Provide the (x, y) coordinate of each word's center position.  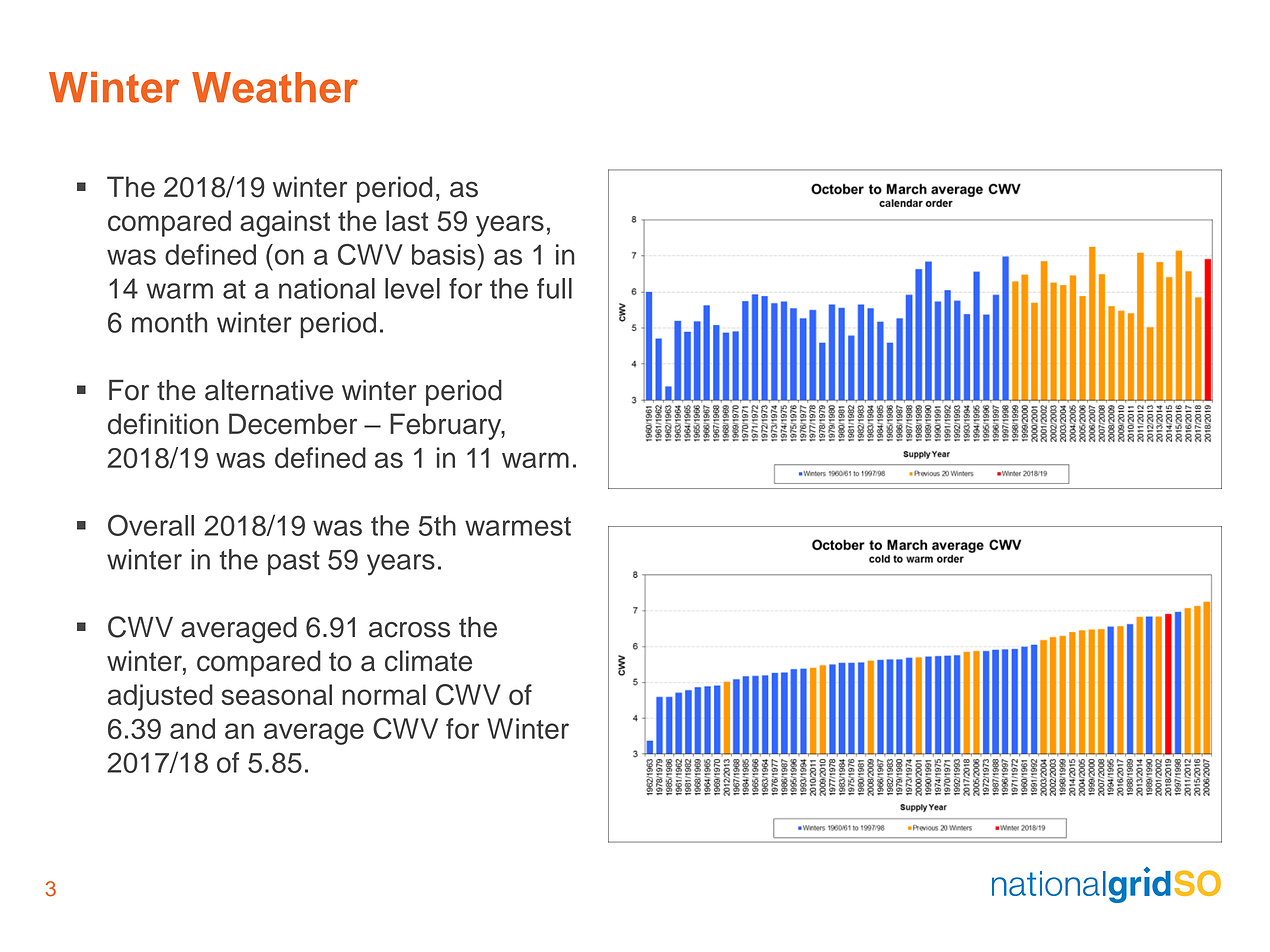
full (554, 288)
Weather (275, 87)
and (192, 728)
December (293, 424)
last (407, 220)
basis (445, 254)
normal (384, 694)
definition (163, 424)
